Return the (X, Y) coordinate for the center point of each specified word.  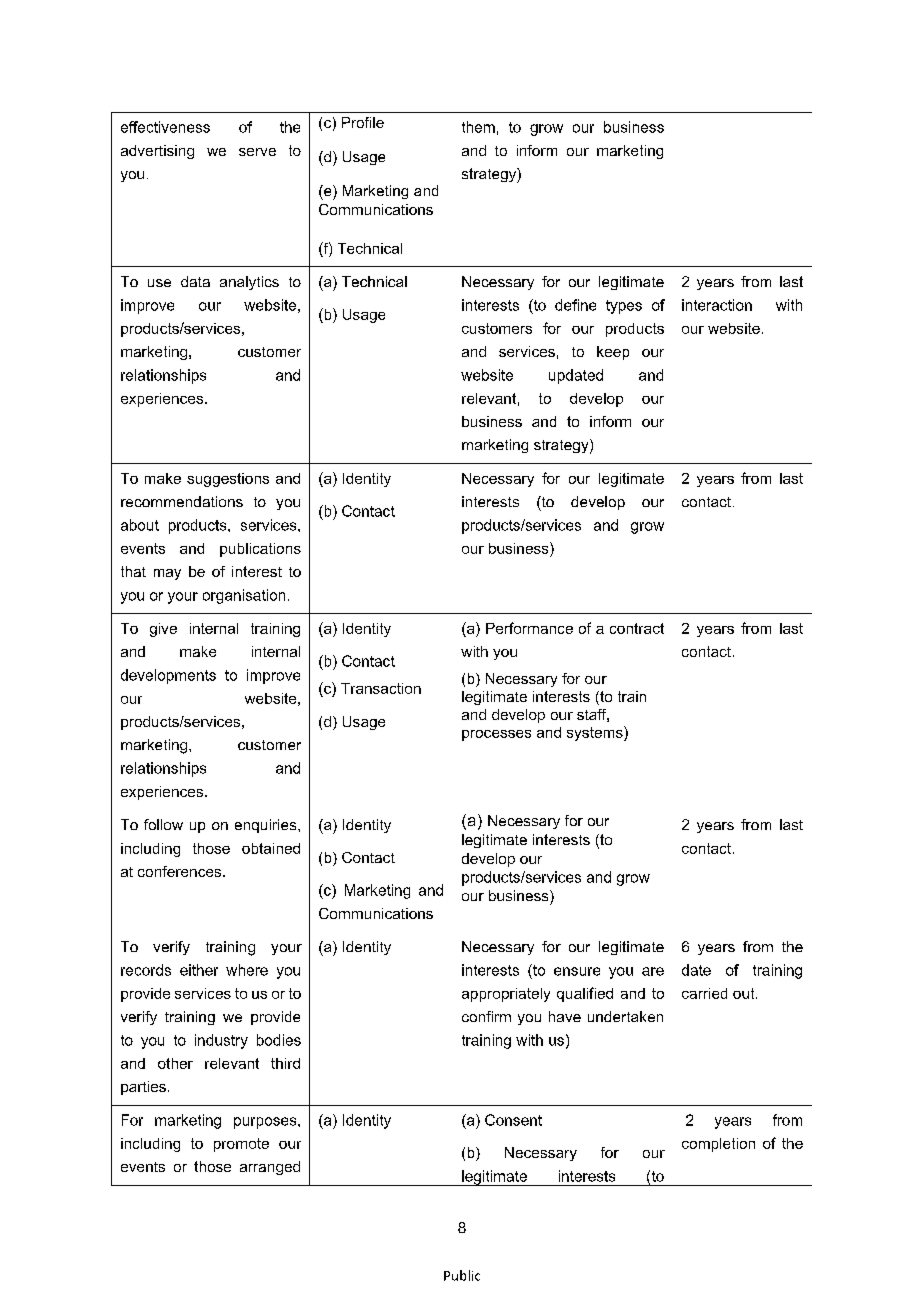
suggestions (228, 480)
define (575, 305)
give (163, 630)
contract (637, 628)
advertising (157, 152)
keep (613, 353)
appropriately (506, 995)
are (653, 971)
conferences (181, 871)
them (478, 127)
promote (241, 1145)
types (624, 307)
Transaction (381, 688)
